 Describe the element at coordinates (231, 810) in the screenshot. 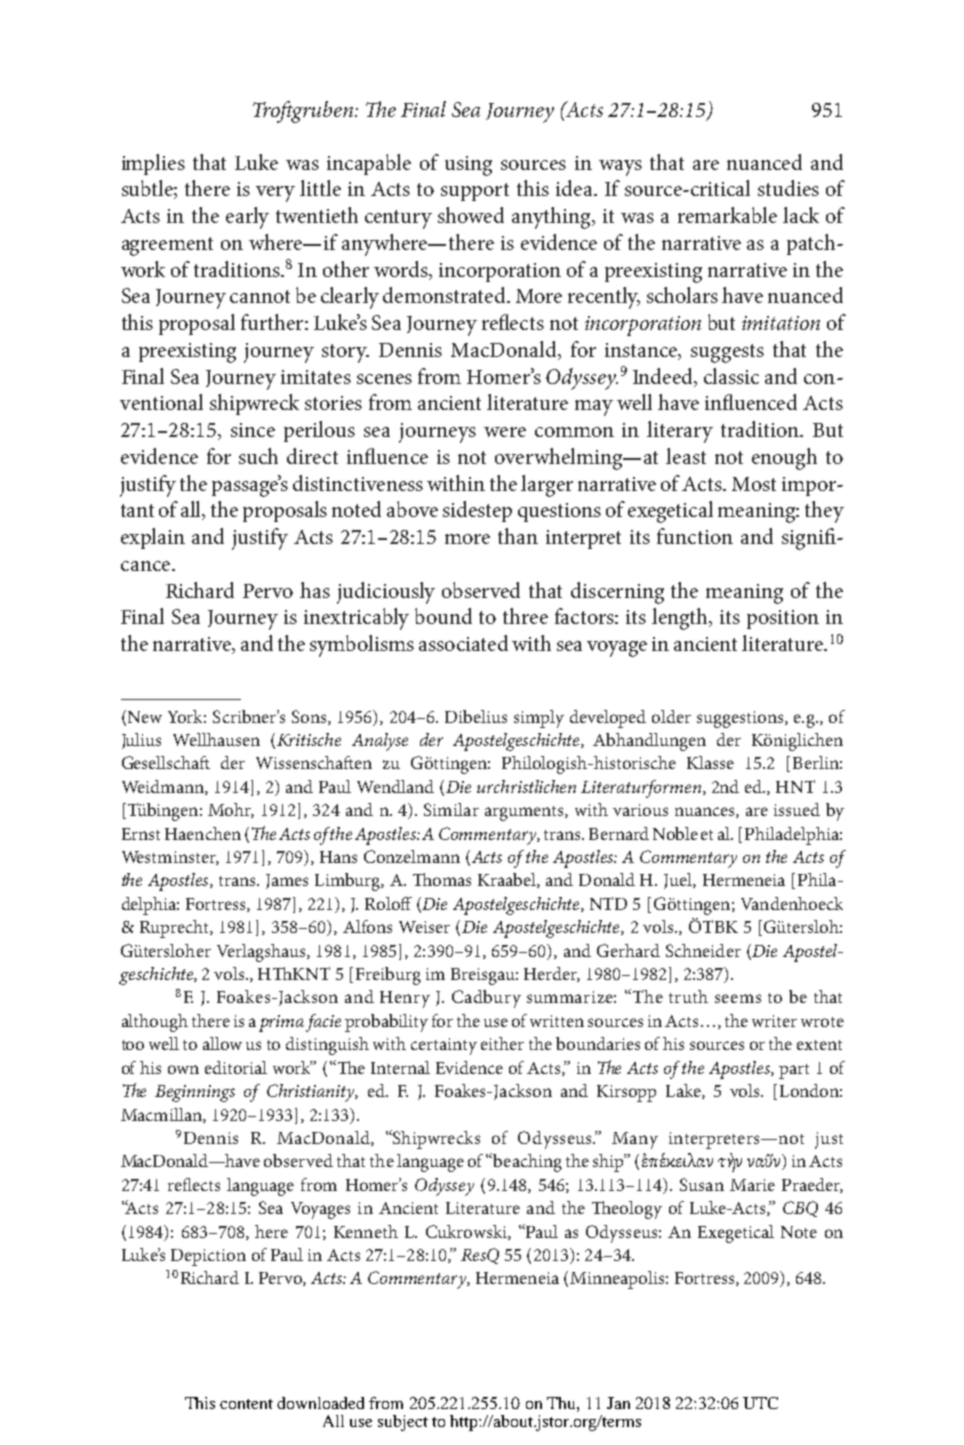

I see `Mohr` at that location.
